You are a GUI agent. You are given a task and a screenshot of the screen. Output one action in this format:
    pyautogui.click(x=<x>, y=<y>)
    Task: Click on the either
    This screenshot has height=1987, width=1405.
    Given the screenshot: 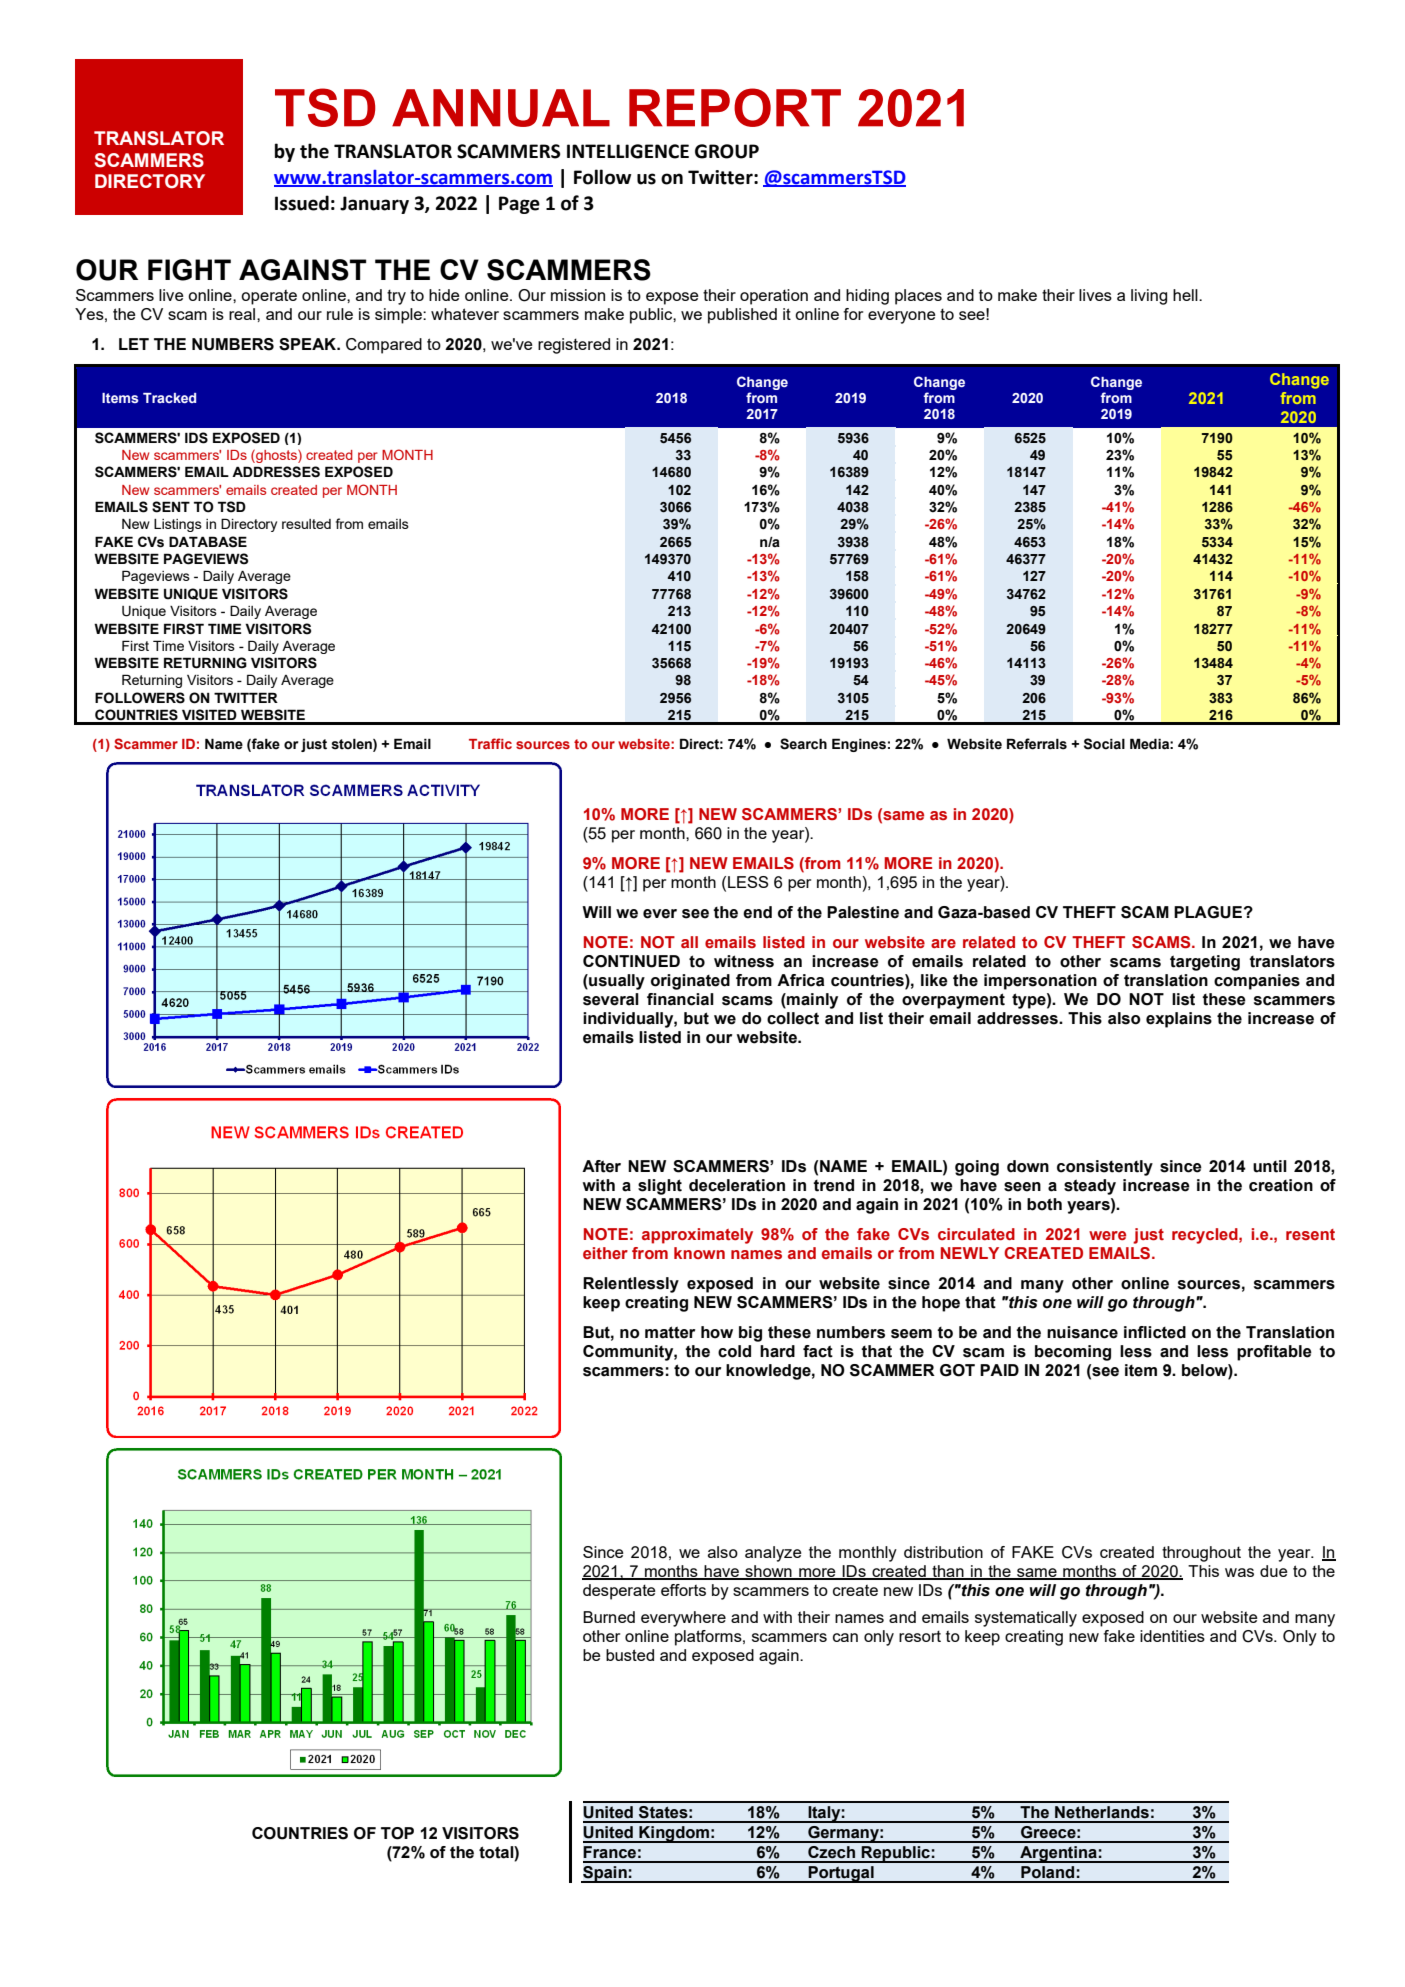 What is the action you would take?
    pyautogui.click(x=605, y=1253)
